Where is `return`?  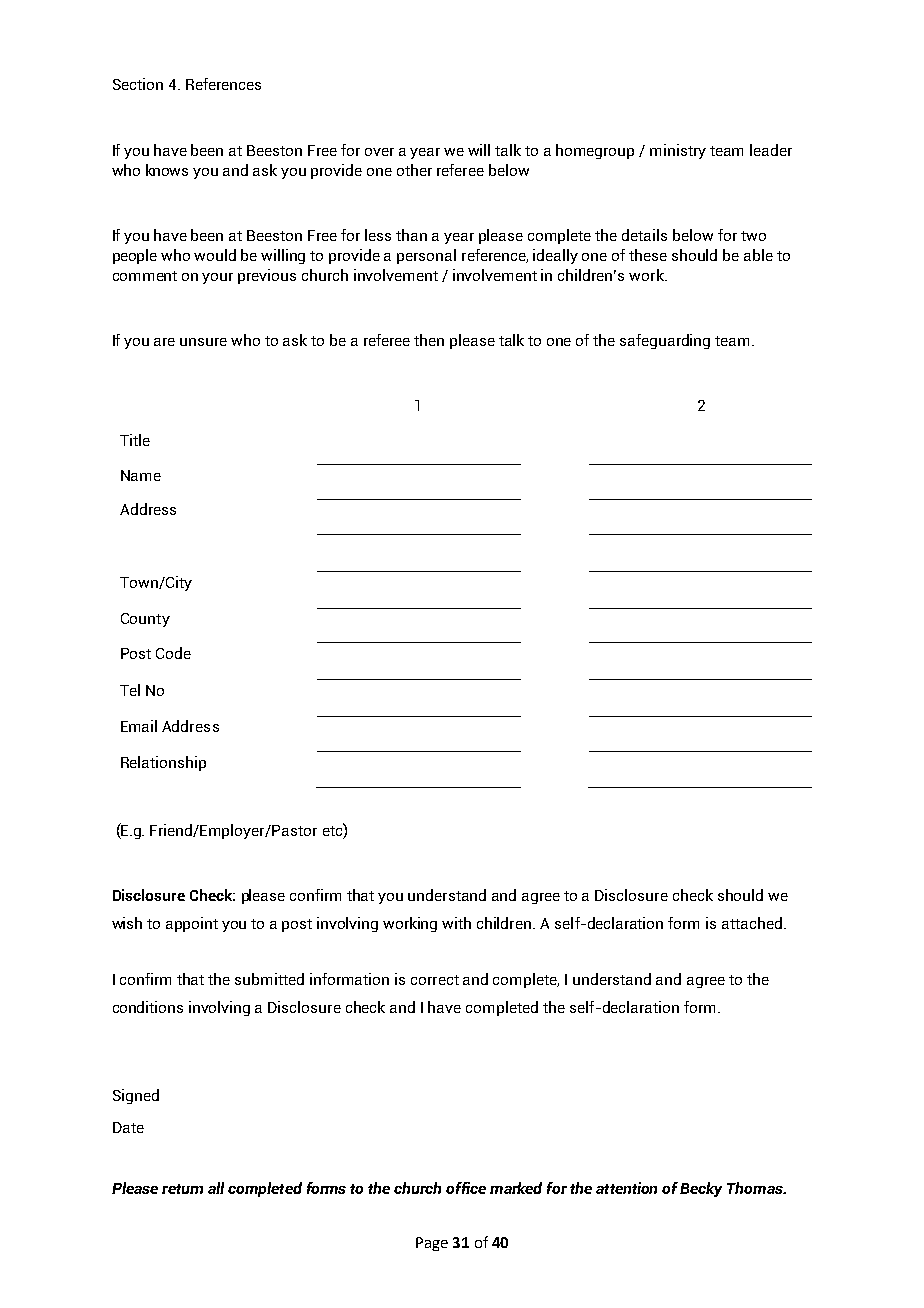 return is located at coordinates (182, 1189).
